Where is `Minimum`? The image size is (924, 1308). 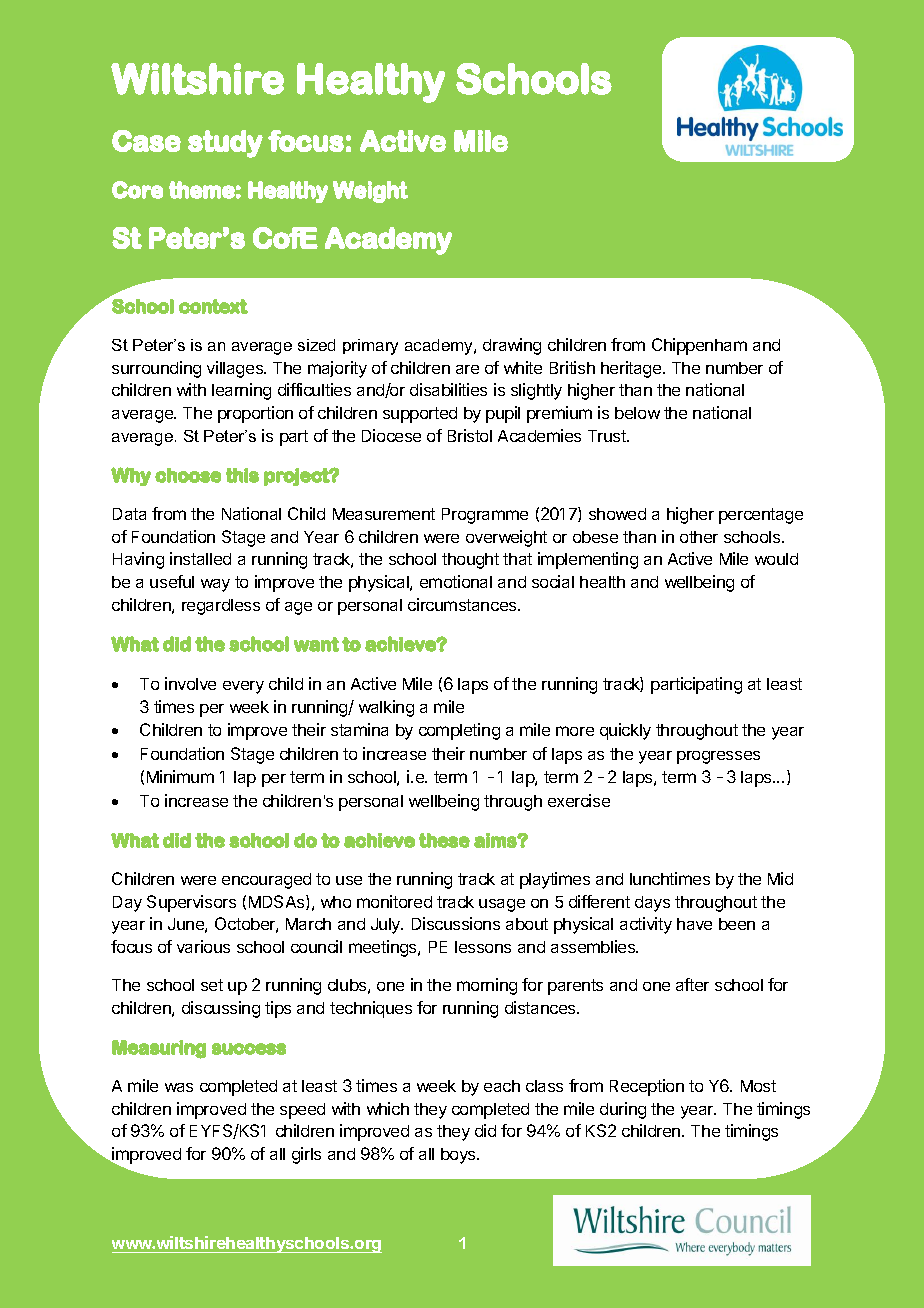 Minimum is located at coordinates (180, 776).
